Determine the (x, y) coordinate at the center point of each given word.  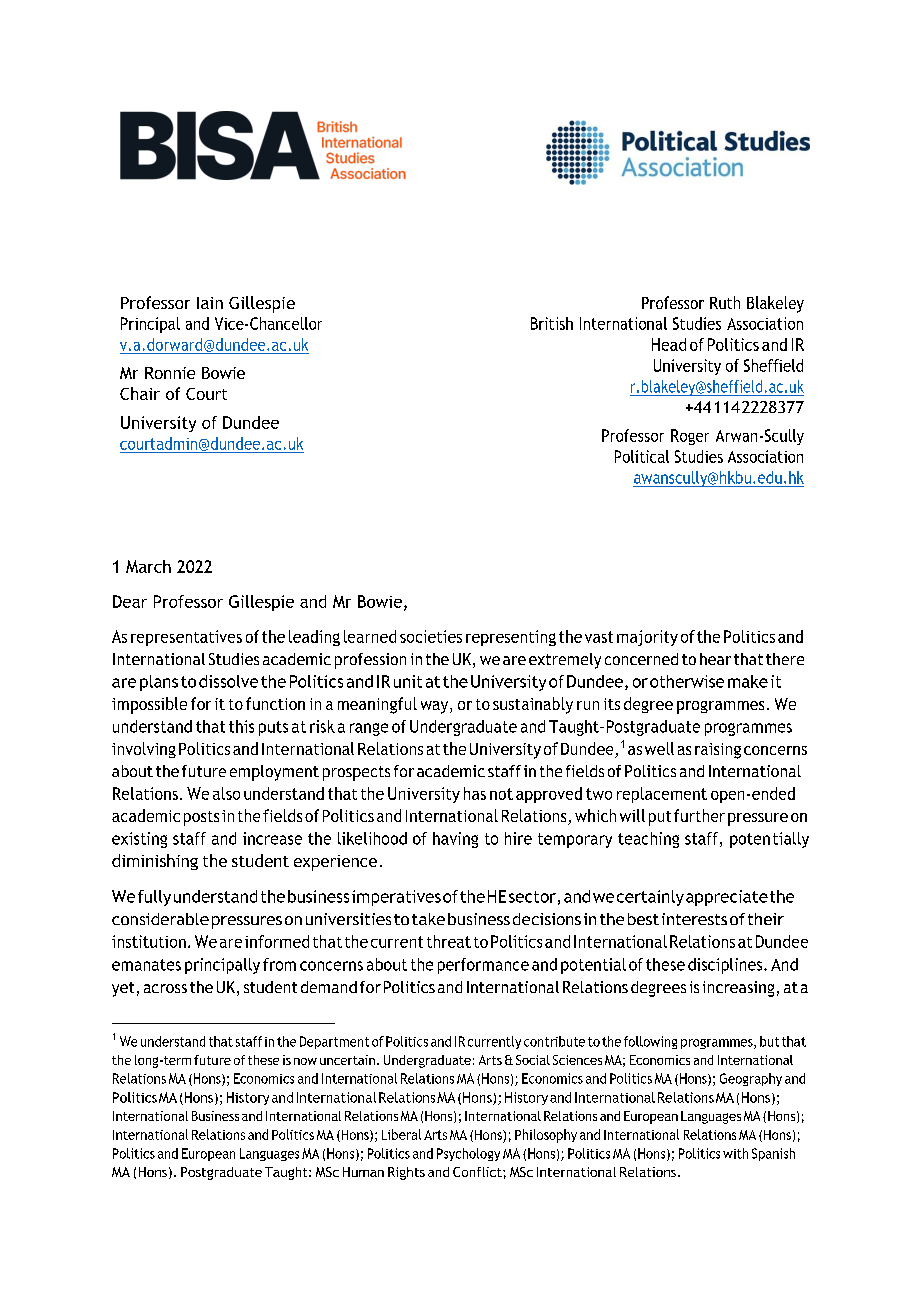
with (735, 1153)
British (552, 323)
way (436, 707)
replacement (662, 795)
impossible (149, 705)
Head (669, 344)
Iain (210, 303)
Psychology (468, 1154)
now (305, 1061)
